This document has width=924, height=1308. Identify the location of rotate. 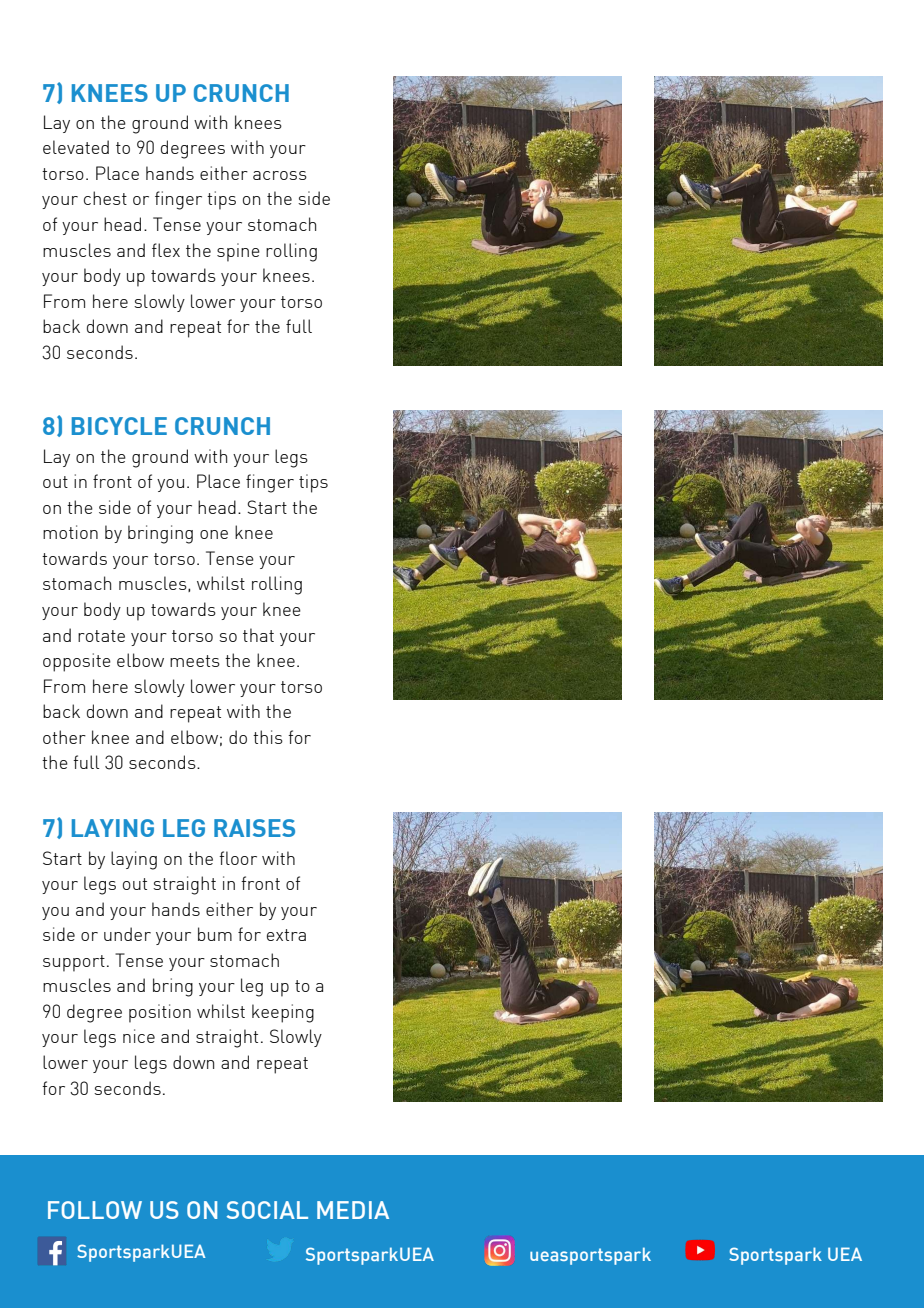
(101, 636).
